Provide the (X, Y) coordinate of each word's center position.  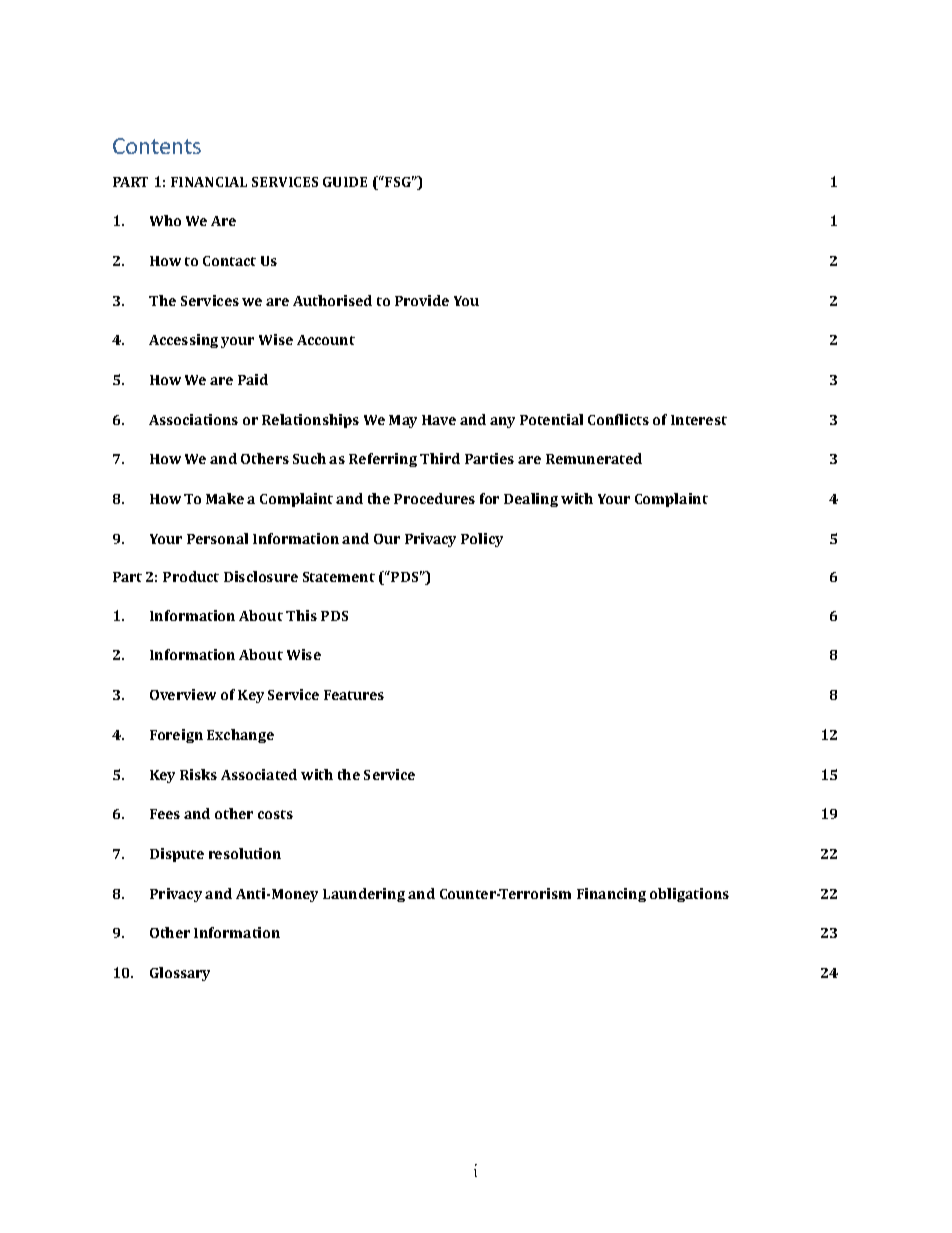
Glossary (180, 974)
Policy (482, 540)
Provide (422, 300)
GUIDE (345, 182)
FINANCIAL (209, 182)
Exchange (240, 736)
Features (354, 695)
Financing (611, 895)
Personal (217, 538)
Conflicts (618, 419)
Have (439, 420)
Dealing (531, 500)
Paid (253, 379)
